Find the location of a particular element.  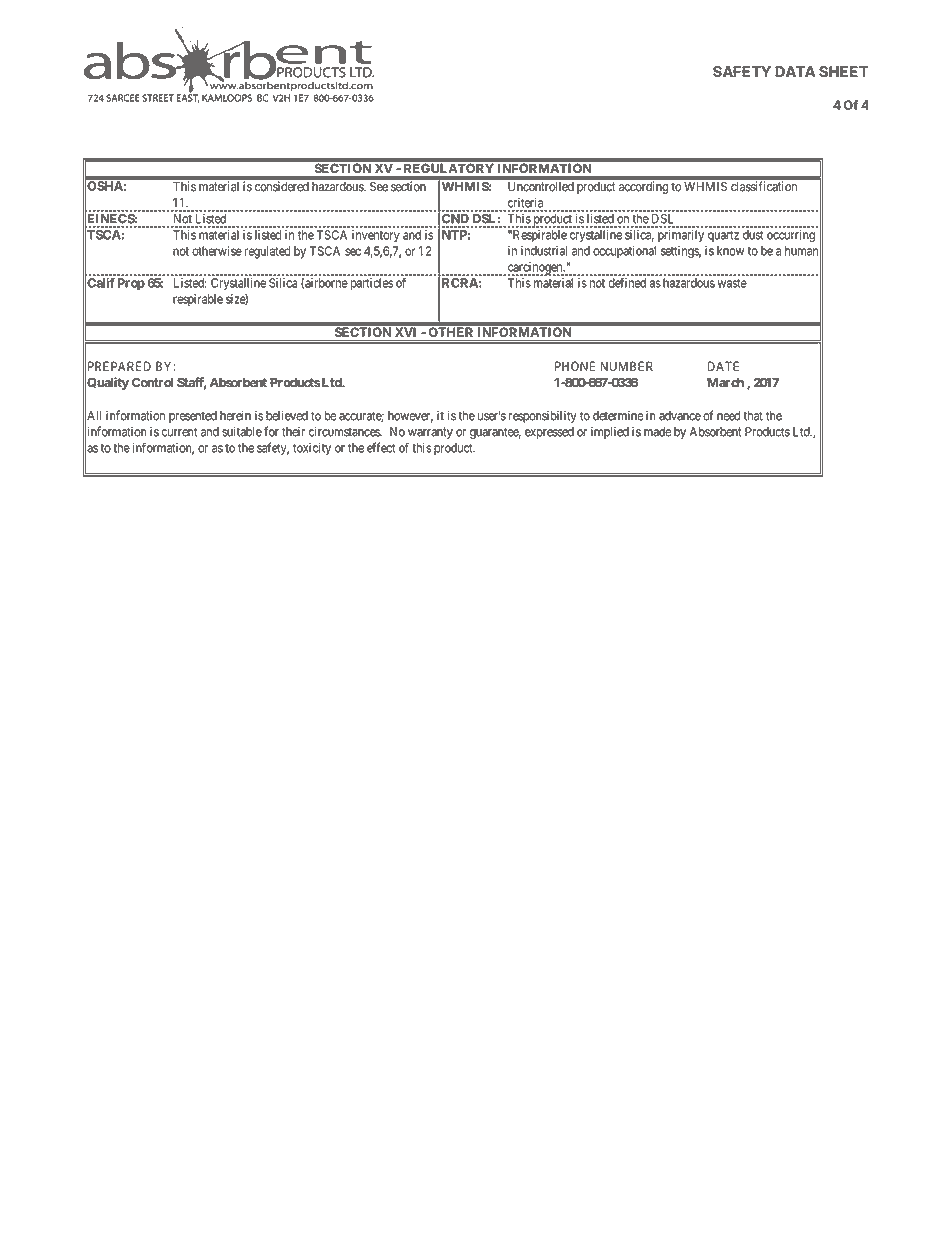

SHEET is located at coordinates (843, 71).
